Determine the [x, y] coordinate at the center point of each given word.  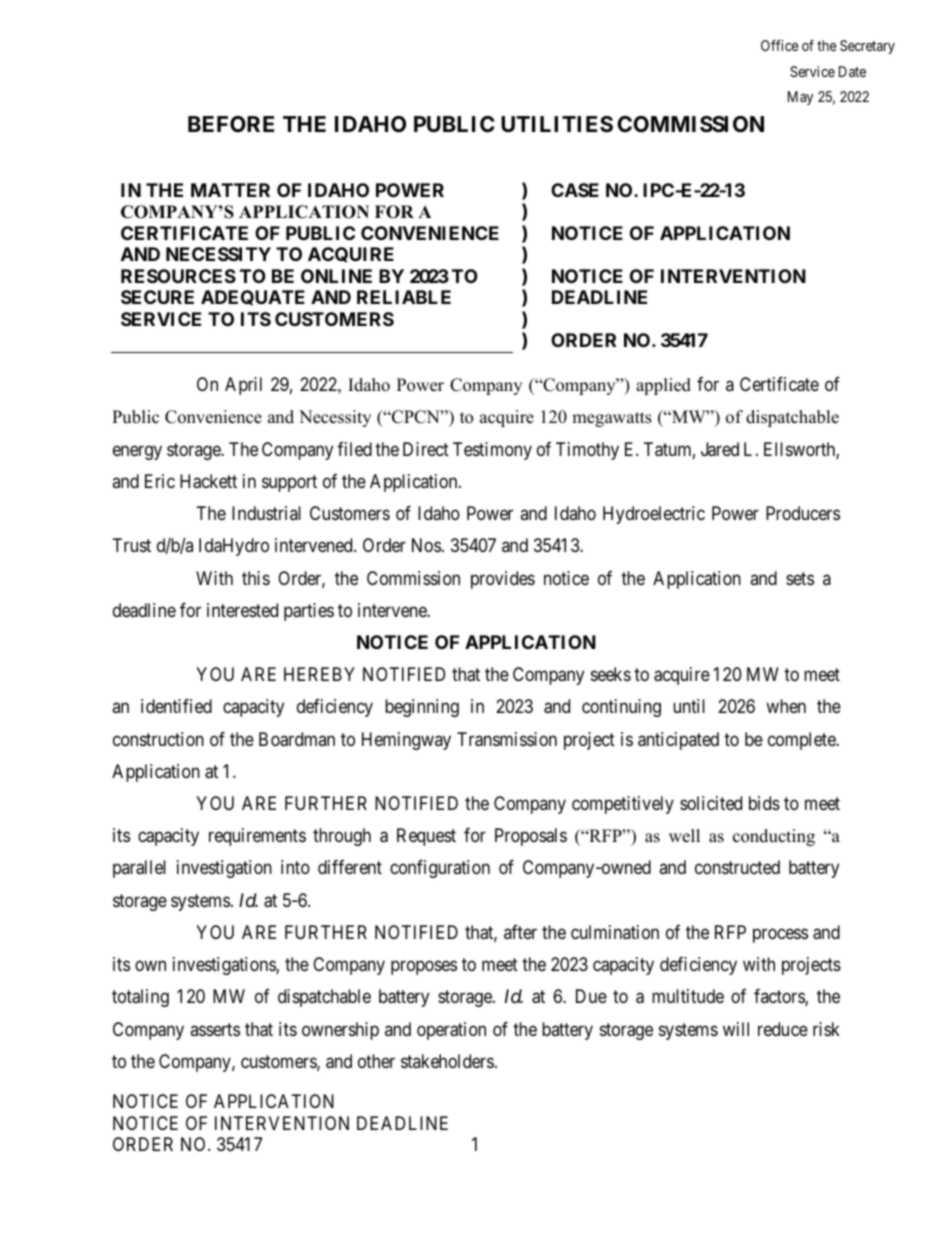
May [800, 98]
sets [800, 578]
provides [503, 580]
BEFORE [231, 124]
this [256, 578]
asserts [215, 1029]
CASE [575, 190]
